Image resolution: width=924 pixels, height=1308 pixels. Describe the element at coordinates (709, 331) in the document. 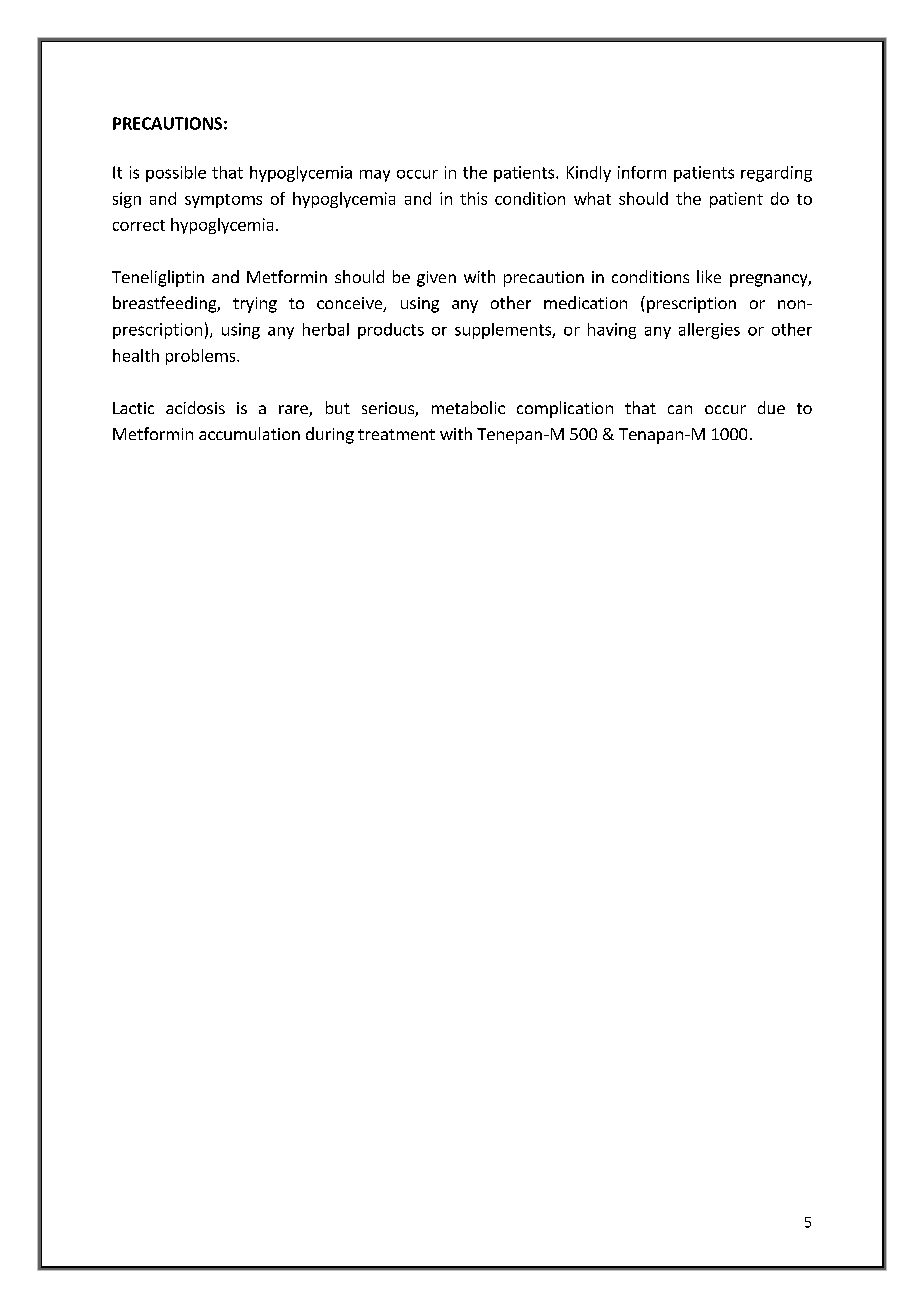

I see `allergies` at that location.
